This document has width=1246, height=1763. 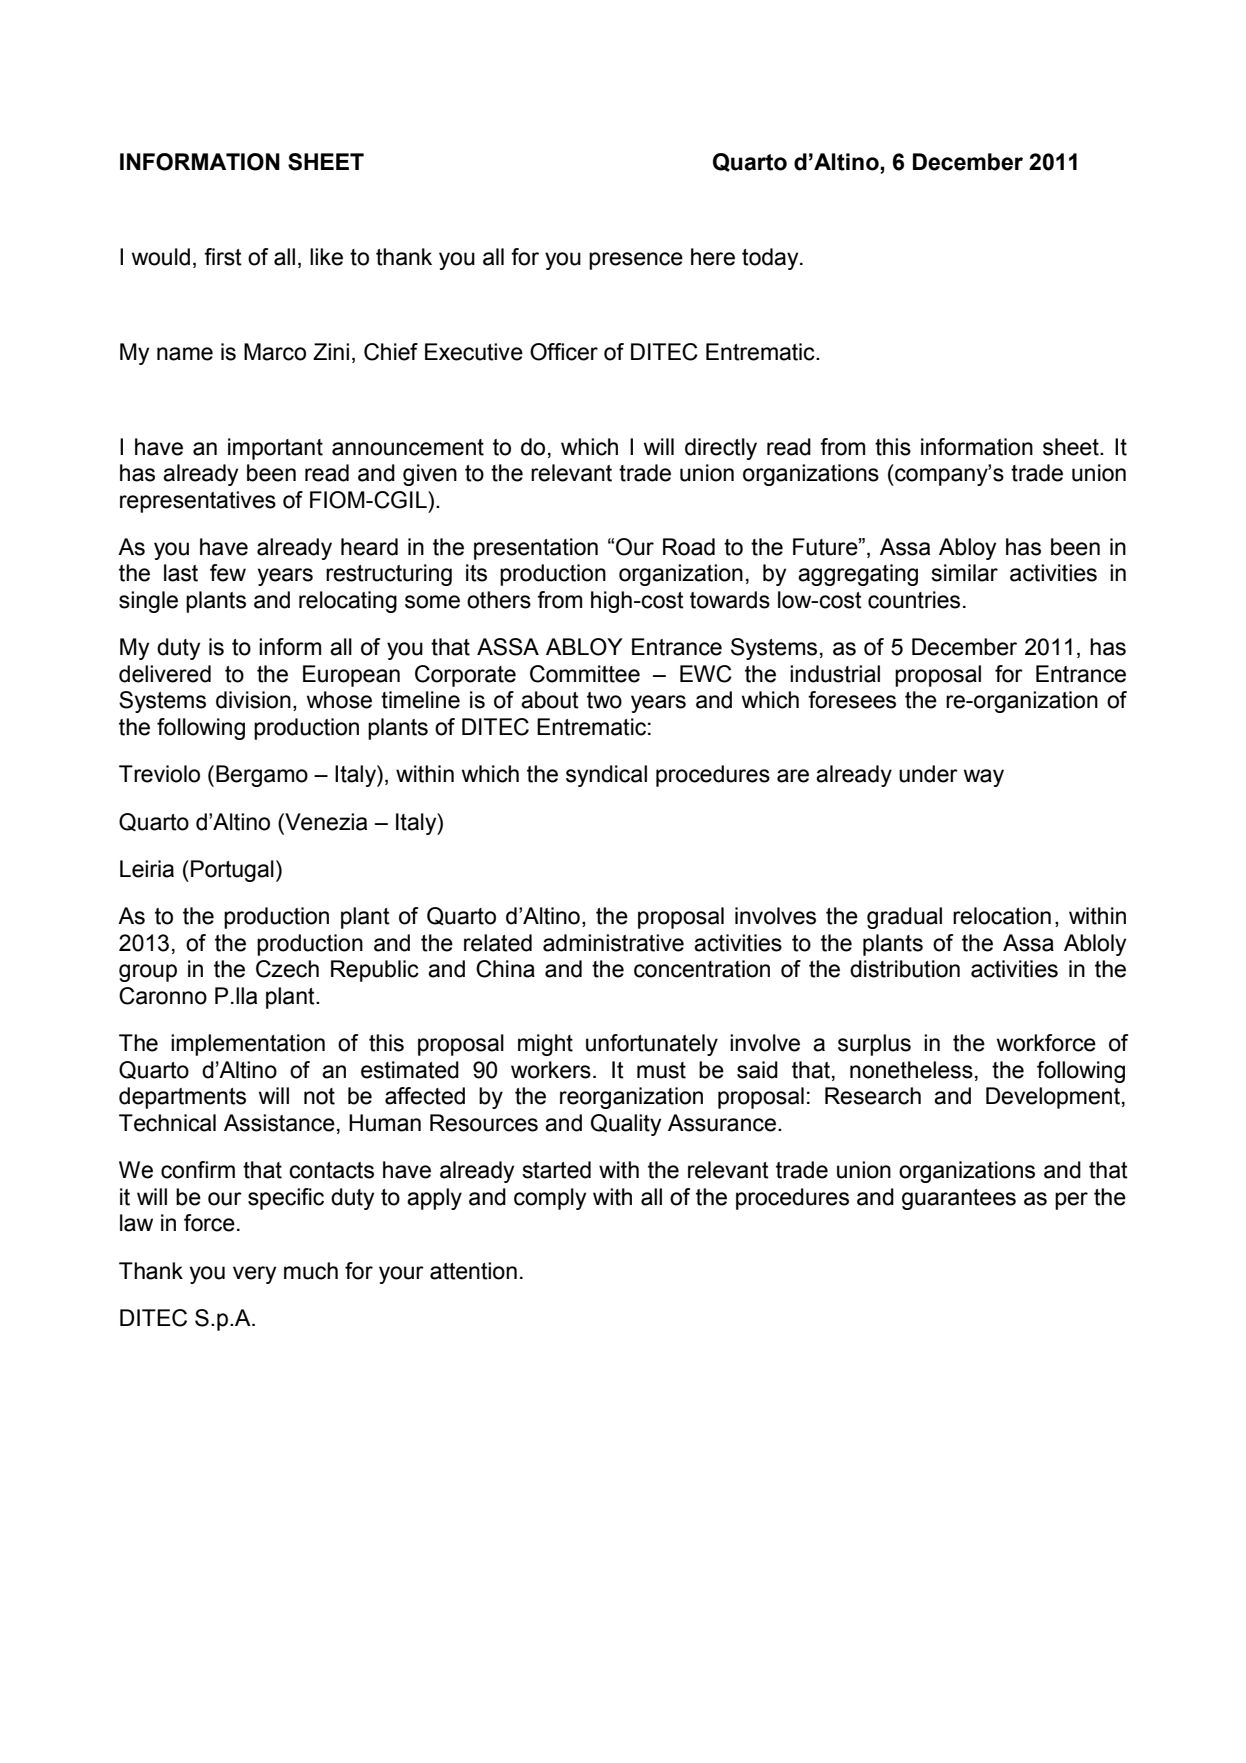 What do you see at coordinates (984, 778) in the document?
I see `way` at bounding box center [984, 778].
